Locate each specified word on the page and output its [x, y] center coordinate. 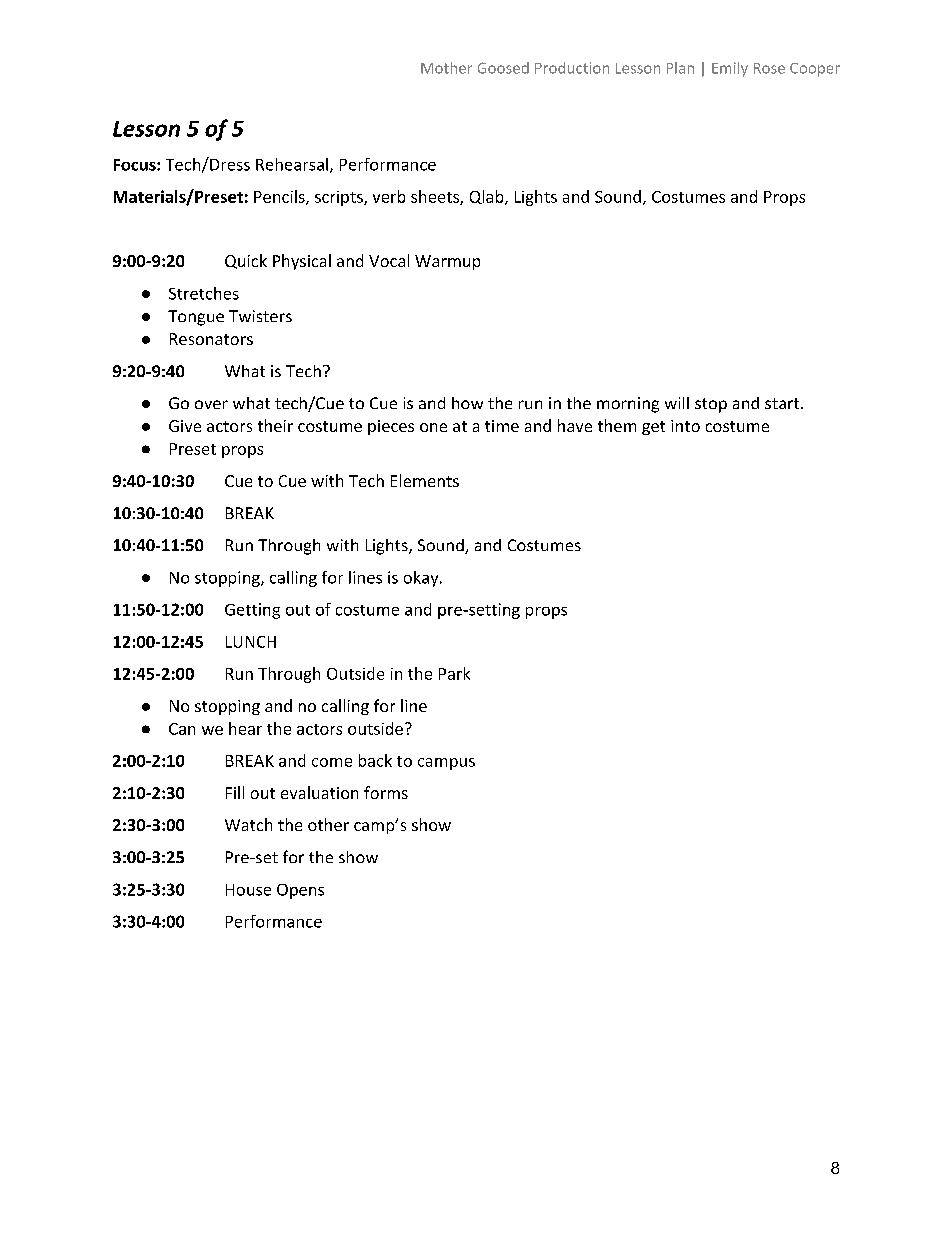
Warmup [447, 262]
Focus [136, 165]
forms [386, 792]
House [248, 890]
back [375, 760]
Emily [730, 69]
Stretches [204, 293]
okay [422, 579]
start [783, 403]
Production [572, 68]
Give [185, 426]
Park [454, 673]
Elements [425, 480]
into [685, 426]
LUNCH [251, 642]
